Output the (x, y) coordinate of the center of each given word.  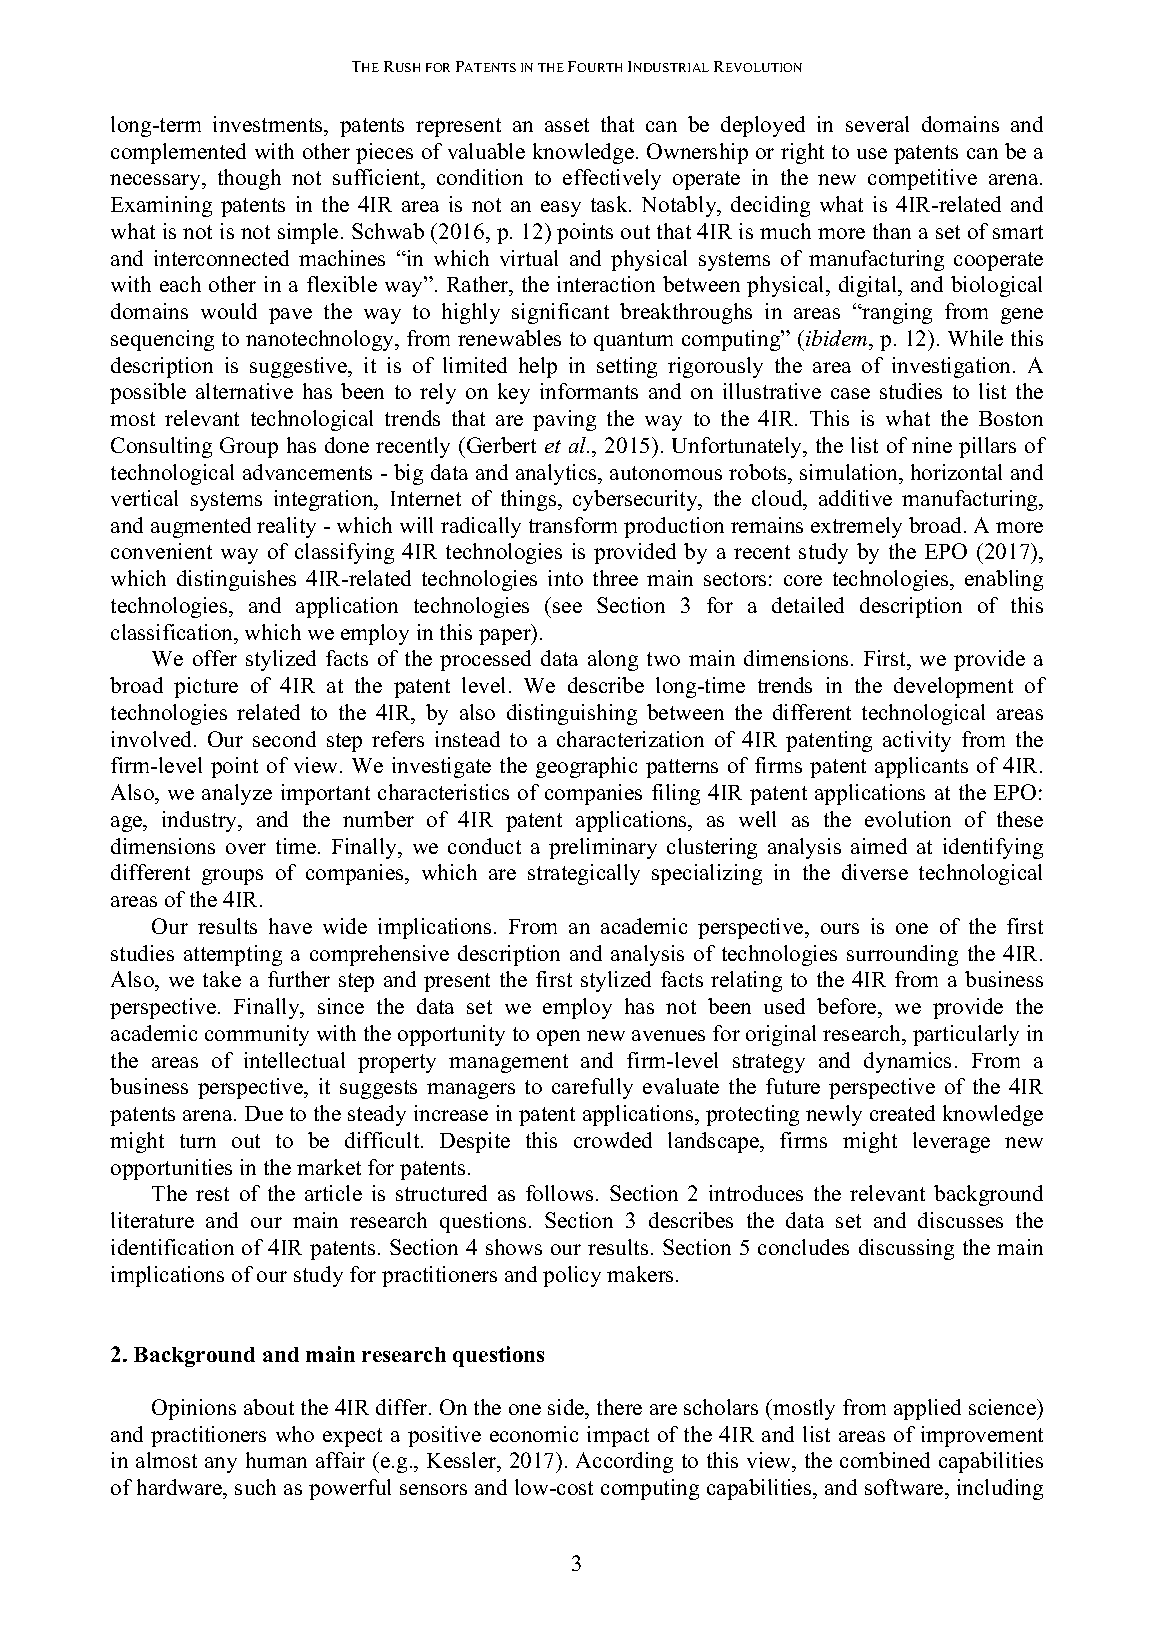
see (567, 607)
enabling (1004, 580)
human (276, 1460)
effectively (612, 179)
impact (618, 1436)
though (249, 179)
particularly (966, 1035)
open (558, 1038)
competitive (922, 179)
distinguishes (236, 580)
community (257, 1035)
